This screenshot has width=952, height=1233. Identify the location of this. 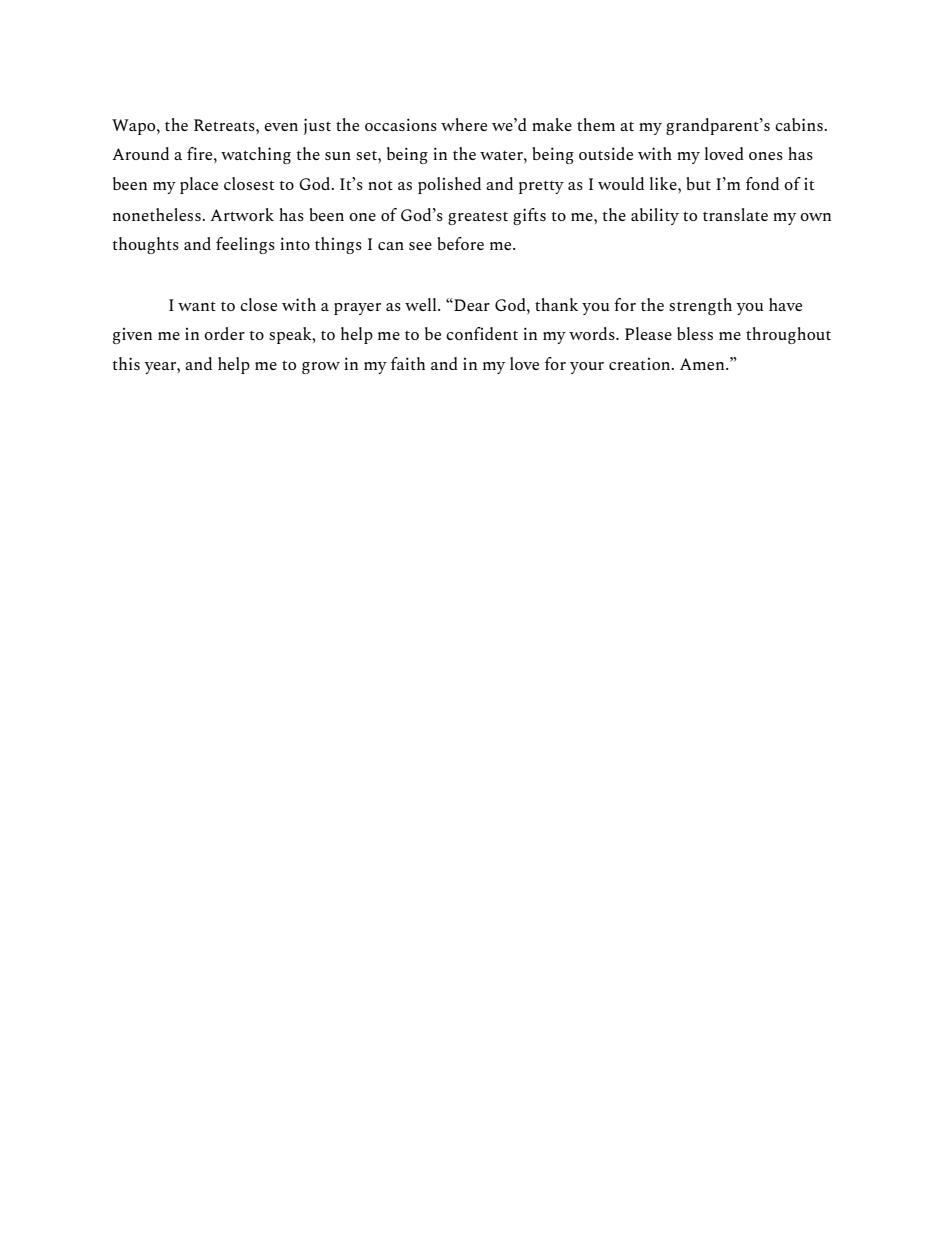
(126, 363).
